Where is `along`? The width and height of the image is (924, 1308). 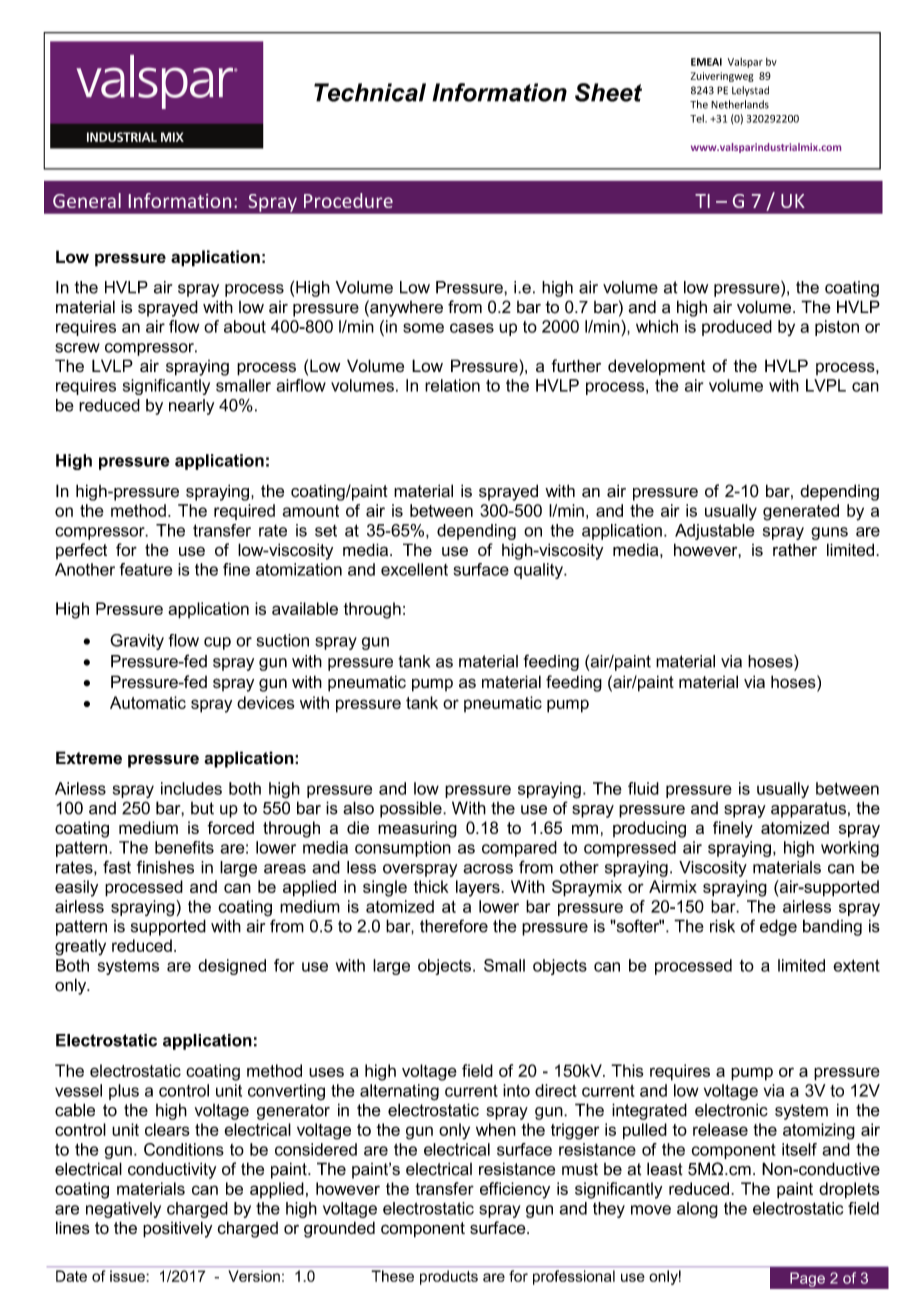 along is located at coordinates (697, 1210).
